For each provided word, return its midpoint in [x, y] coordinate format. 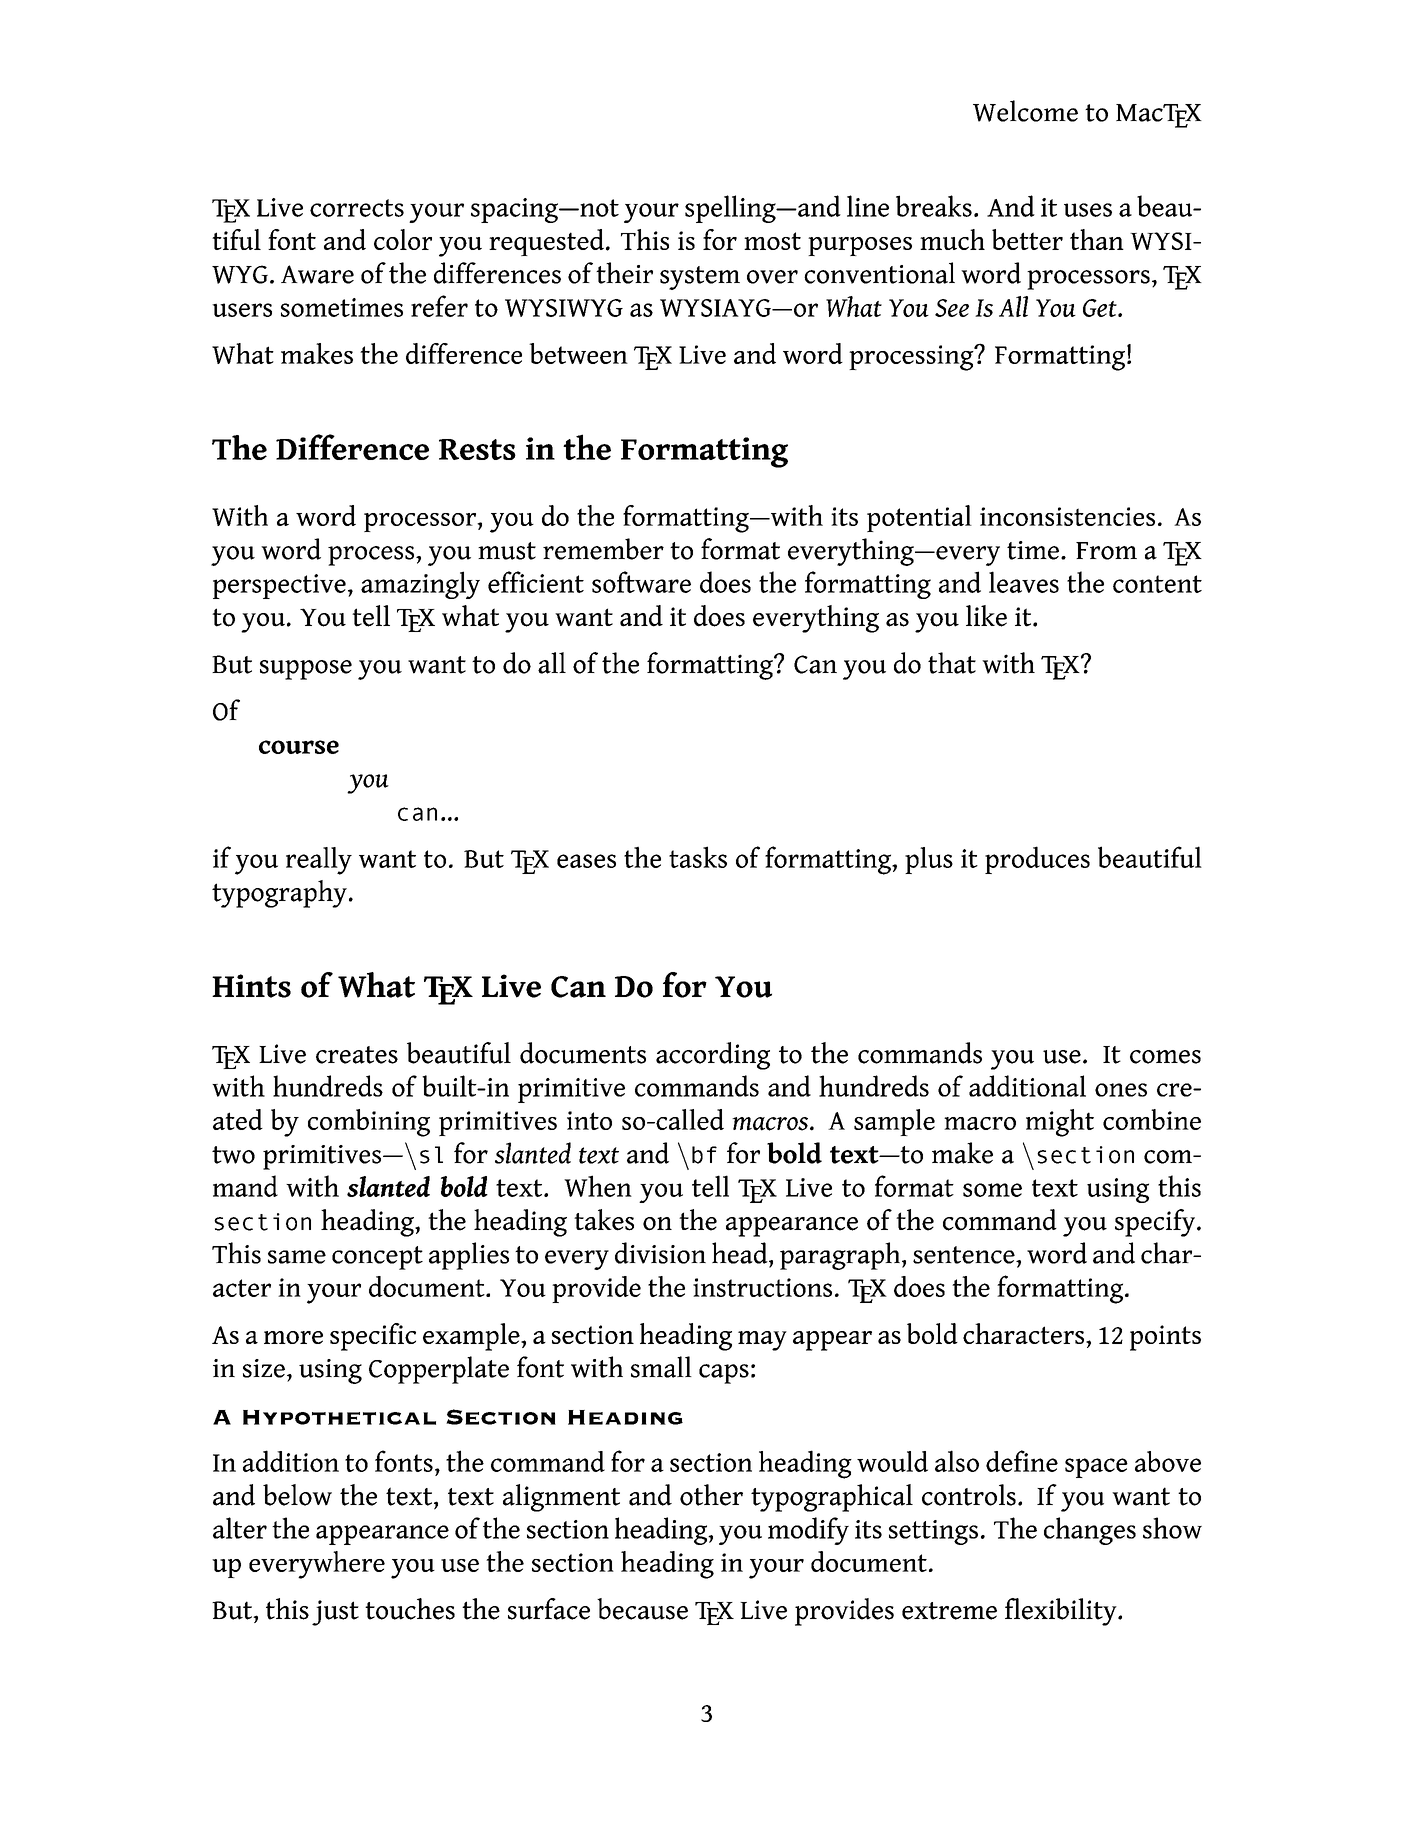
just [335, 1613]
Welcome [1025, 111]
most [772, 241]
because [642, 1609]
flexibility [1062, 1612]
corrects [357, 208]
